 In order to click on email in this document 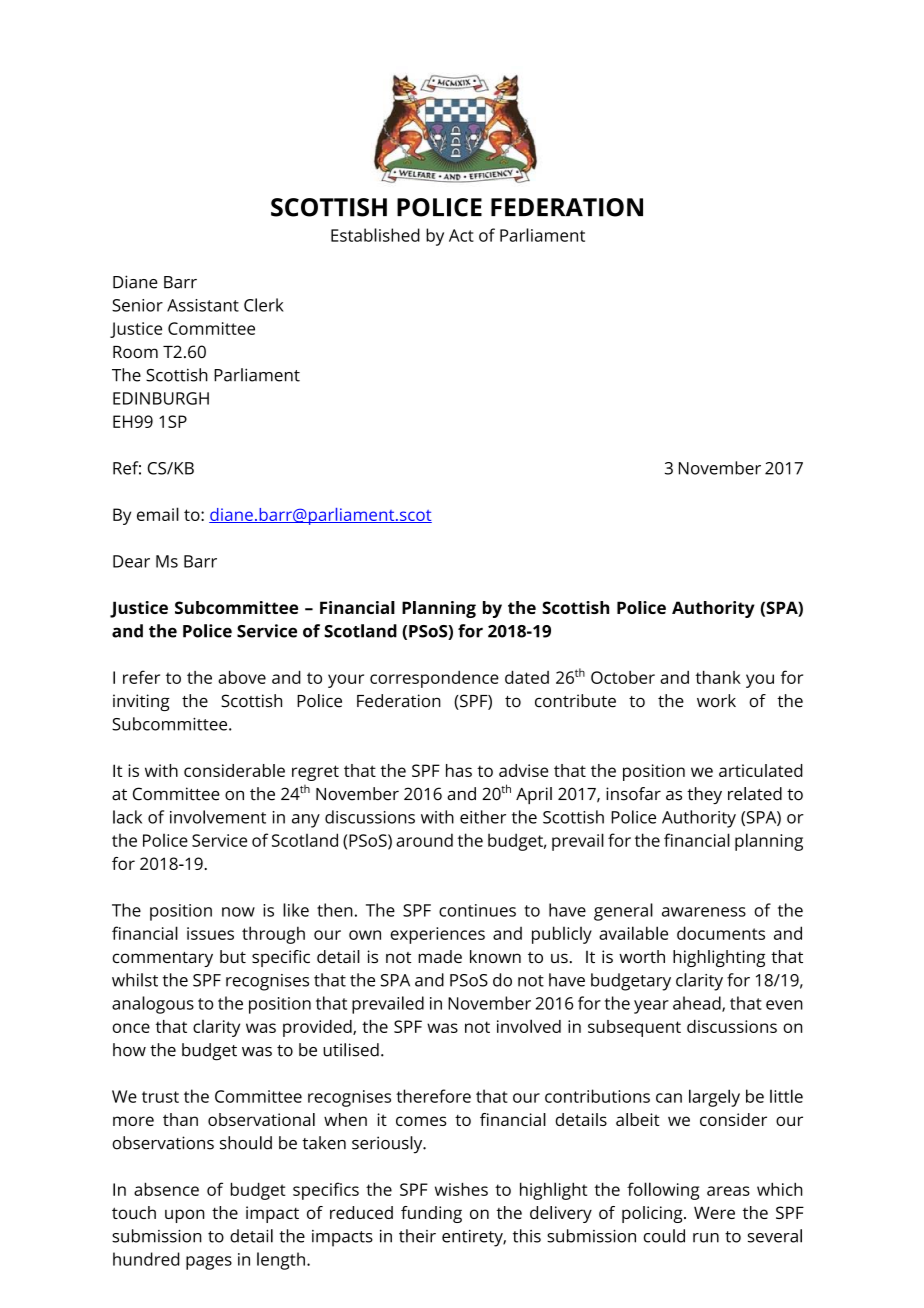, I will do `click(158, 514)`.
